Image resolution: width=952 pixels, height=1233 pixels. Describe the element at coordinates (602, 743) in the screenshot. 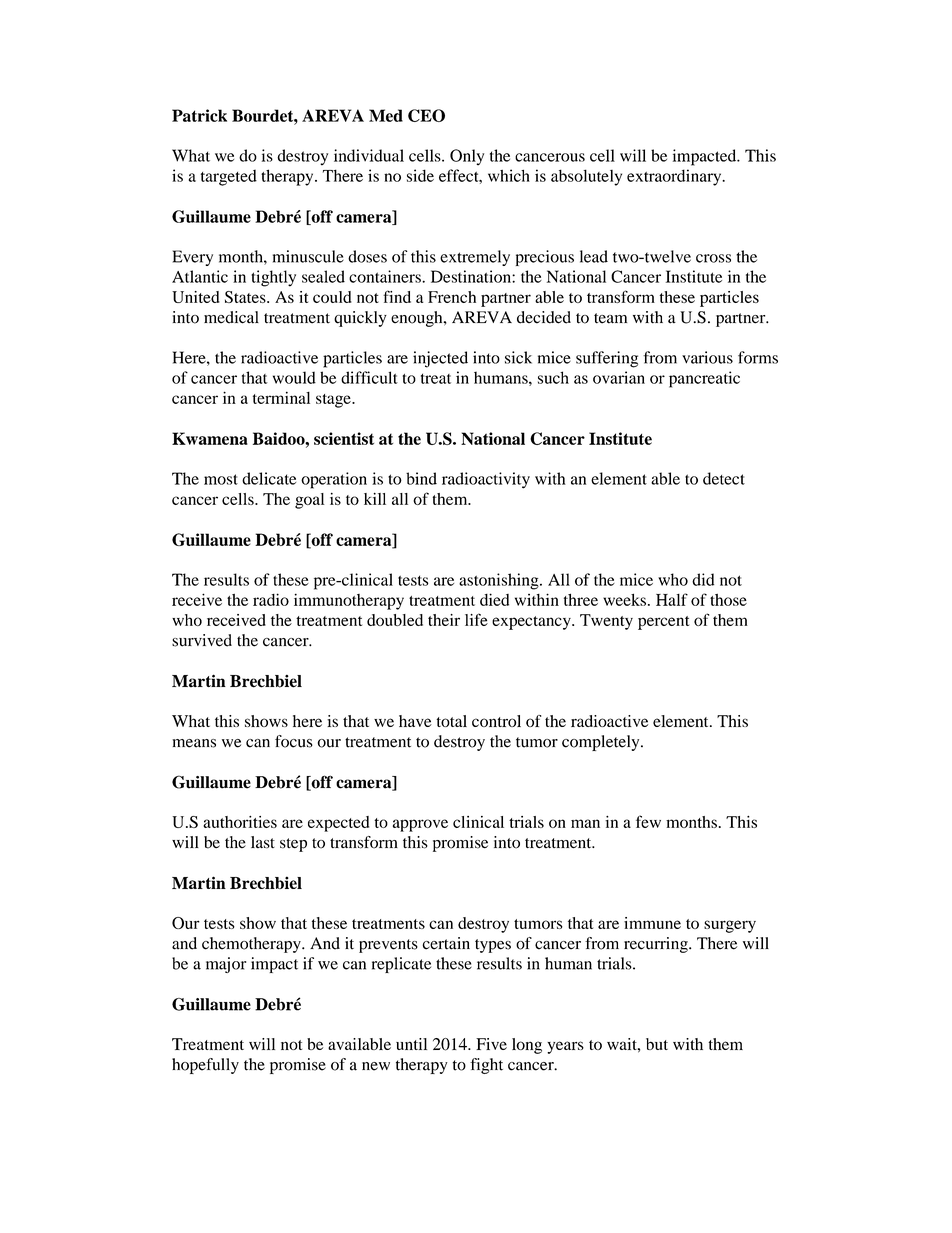

I see `completely` at that location.
